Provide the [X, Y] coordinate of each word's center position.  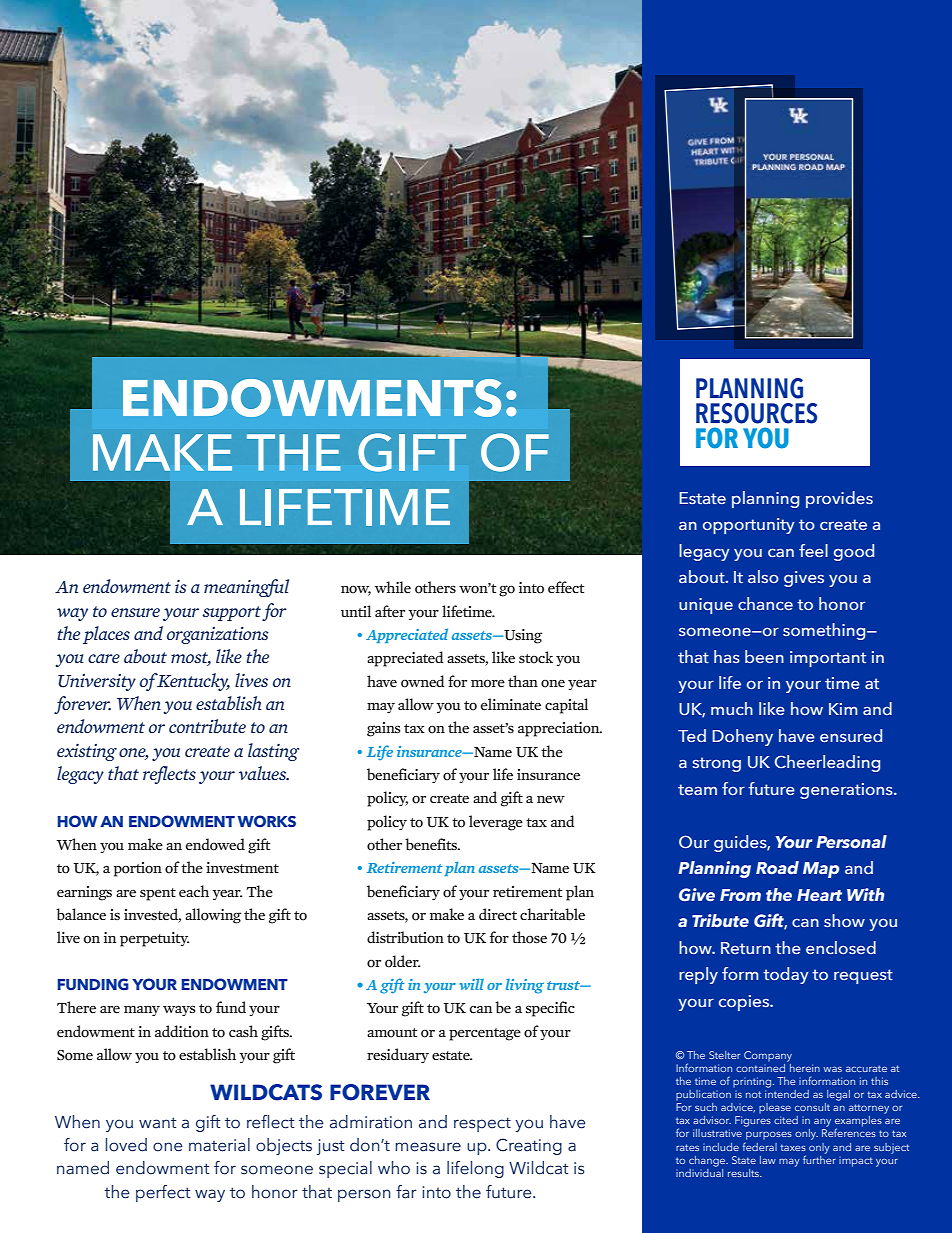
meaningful [246, 588]
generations [847, 791]
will [471, 984]
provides [839, 499]
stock [536, 657]
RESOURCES [756, 413]
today [786, 975]
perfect [163, 1193]
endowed [215, 844]
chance [765, 604]
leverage [496, 823]
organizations [218, 635]
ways [179, 1011]
